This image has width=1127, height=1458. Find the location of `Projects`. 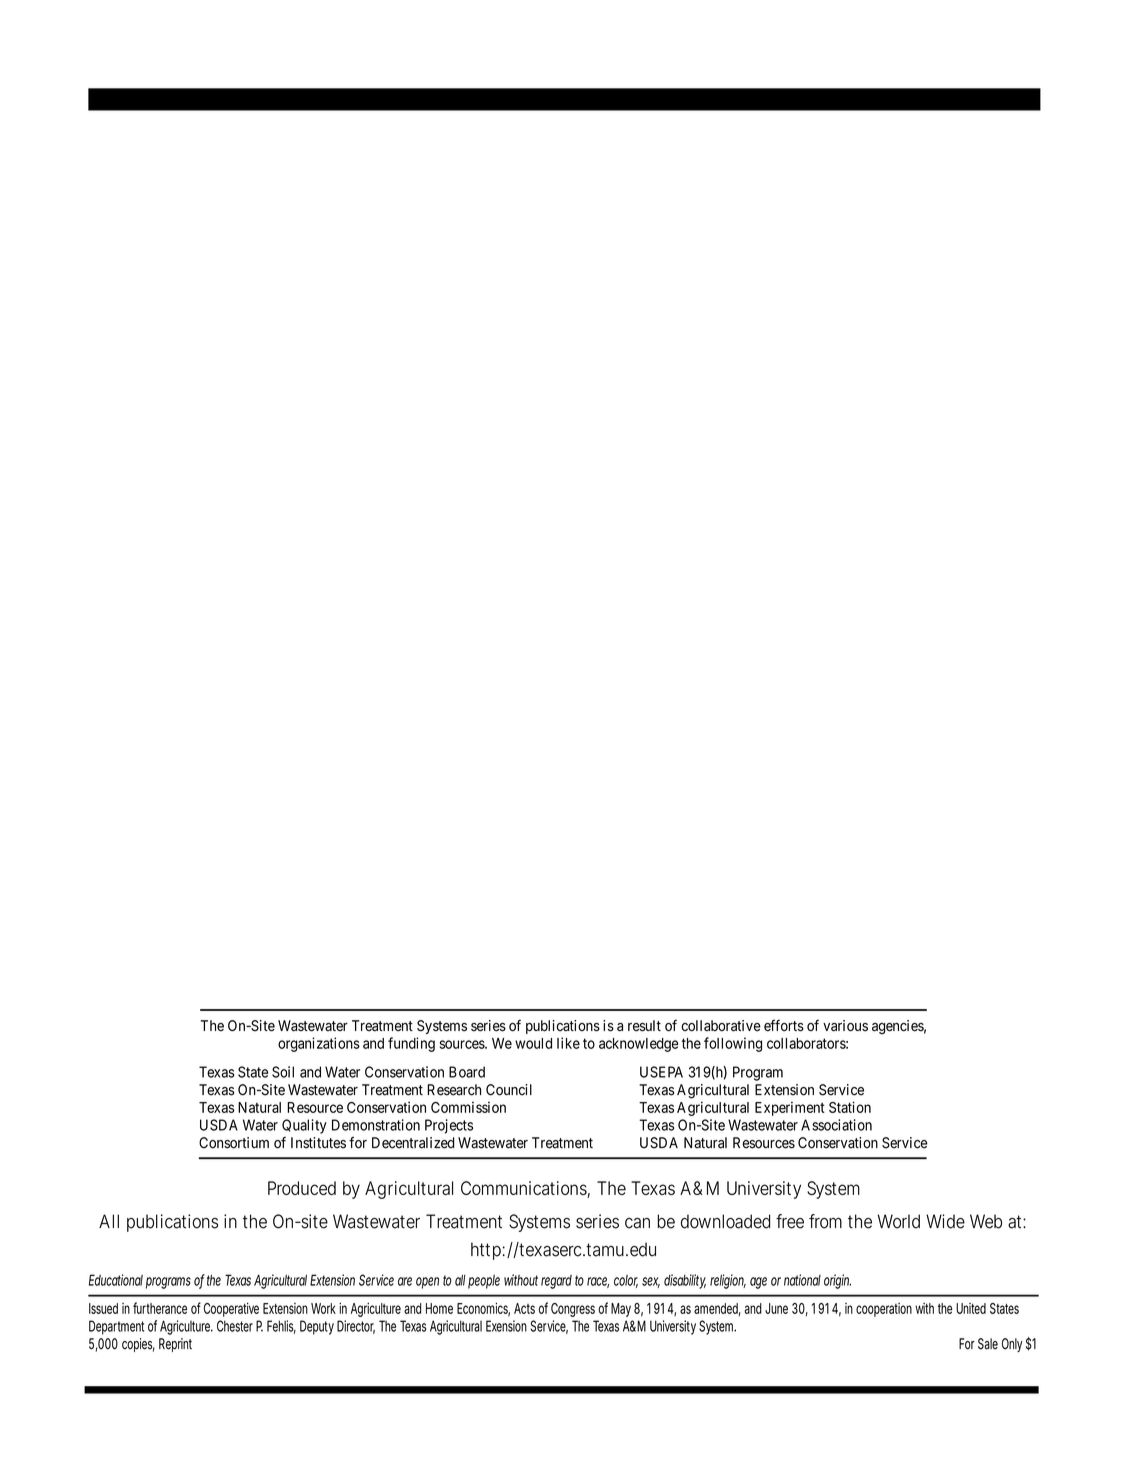

Projects is located at coordinates (449, 1126).
